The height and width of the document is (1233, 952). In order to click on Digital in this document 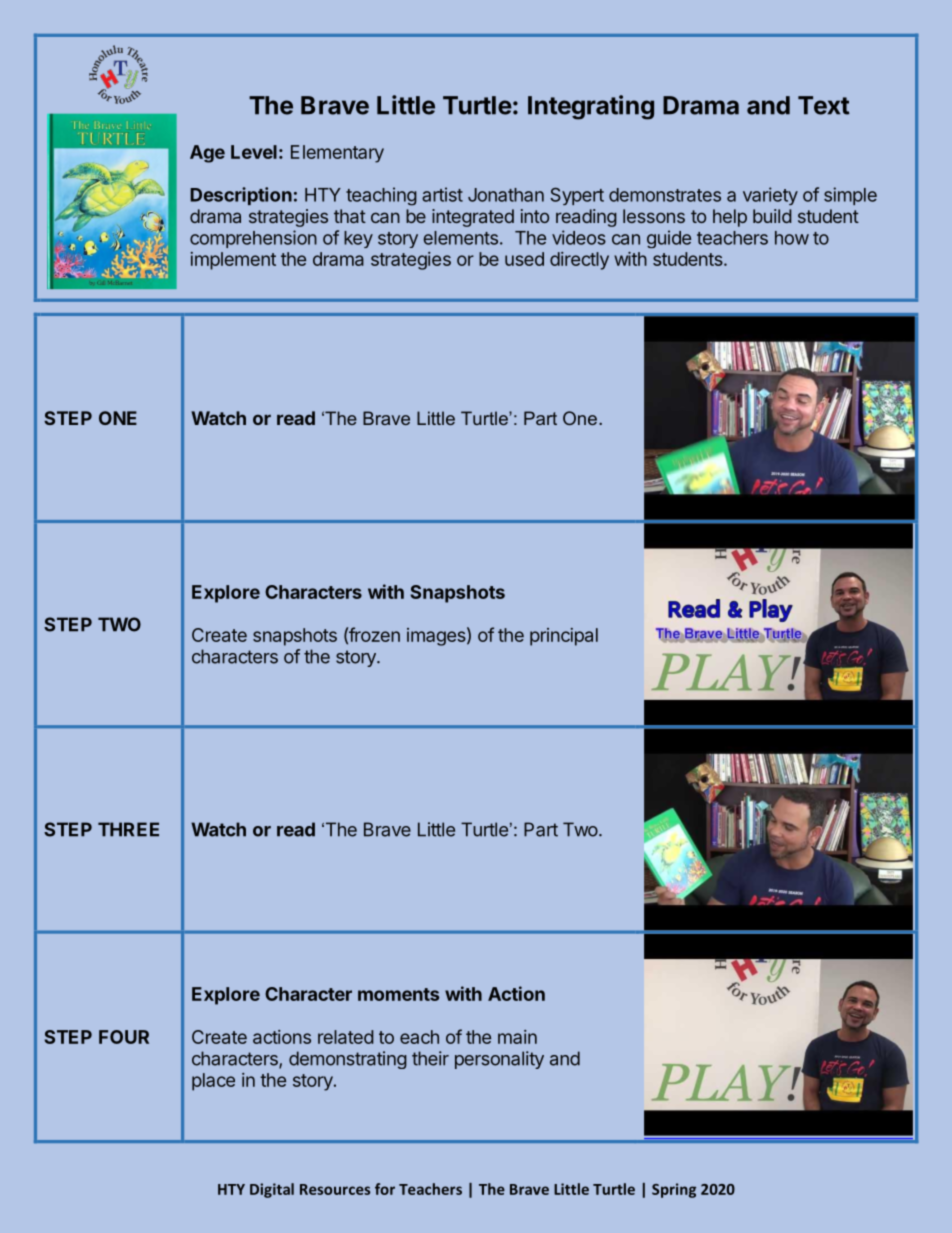, I will do `click(272, 1190)`.
